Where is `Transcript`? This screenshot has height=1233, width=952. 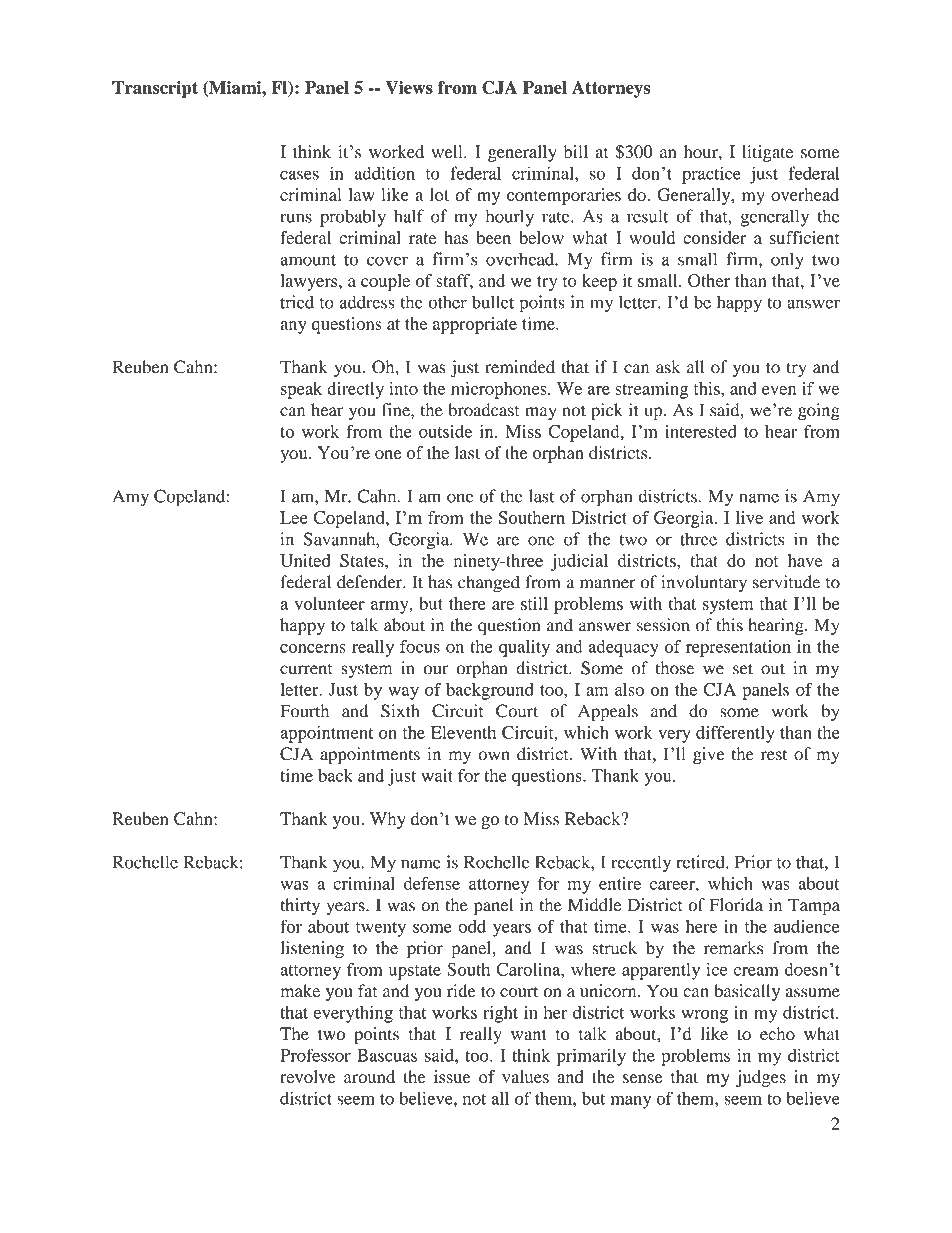
Transcript is located at coordinates (155, 89).
